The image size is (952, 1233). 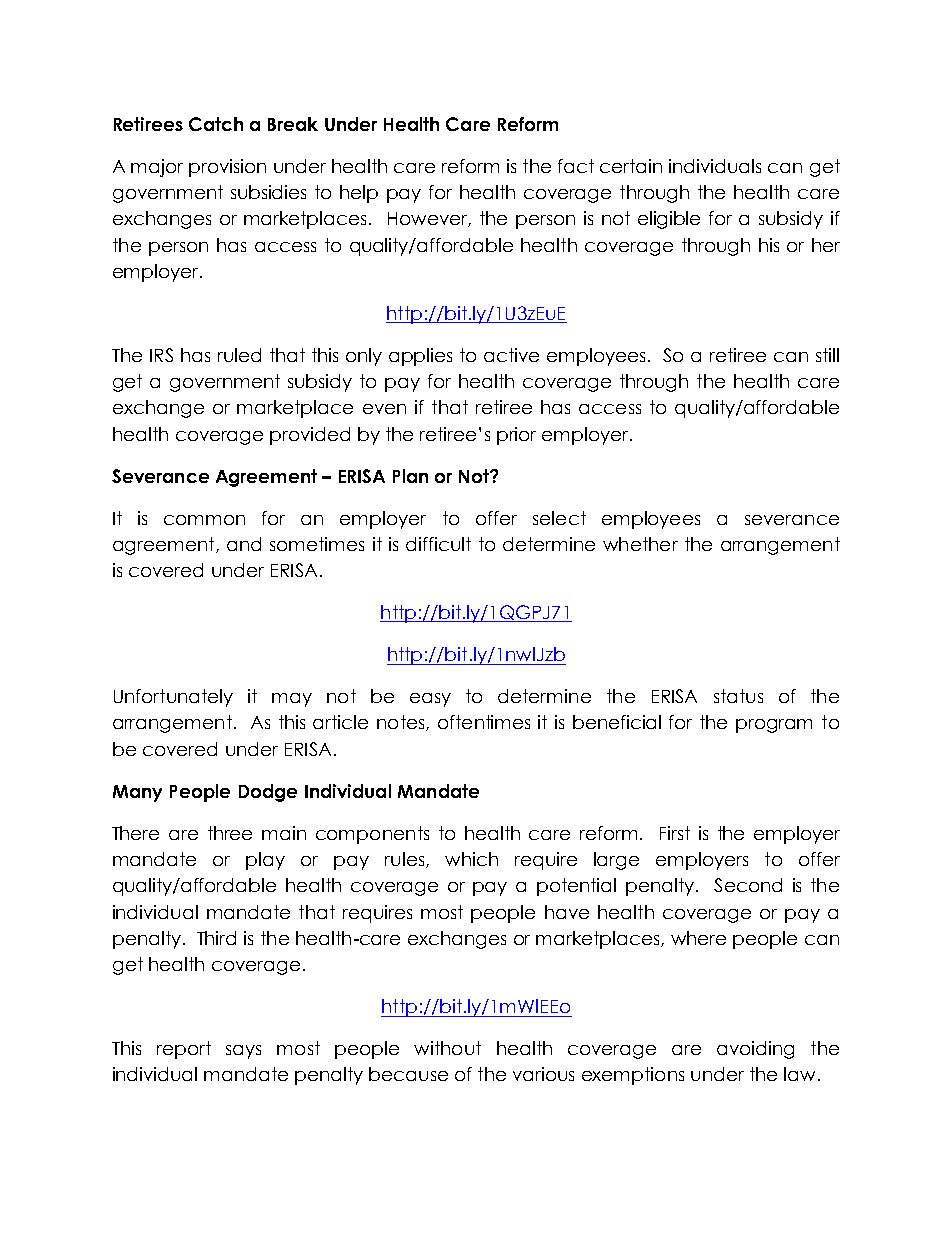 I want to click on without, so click(x=447, y=1048).
